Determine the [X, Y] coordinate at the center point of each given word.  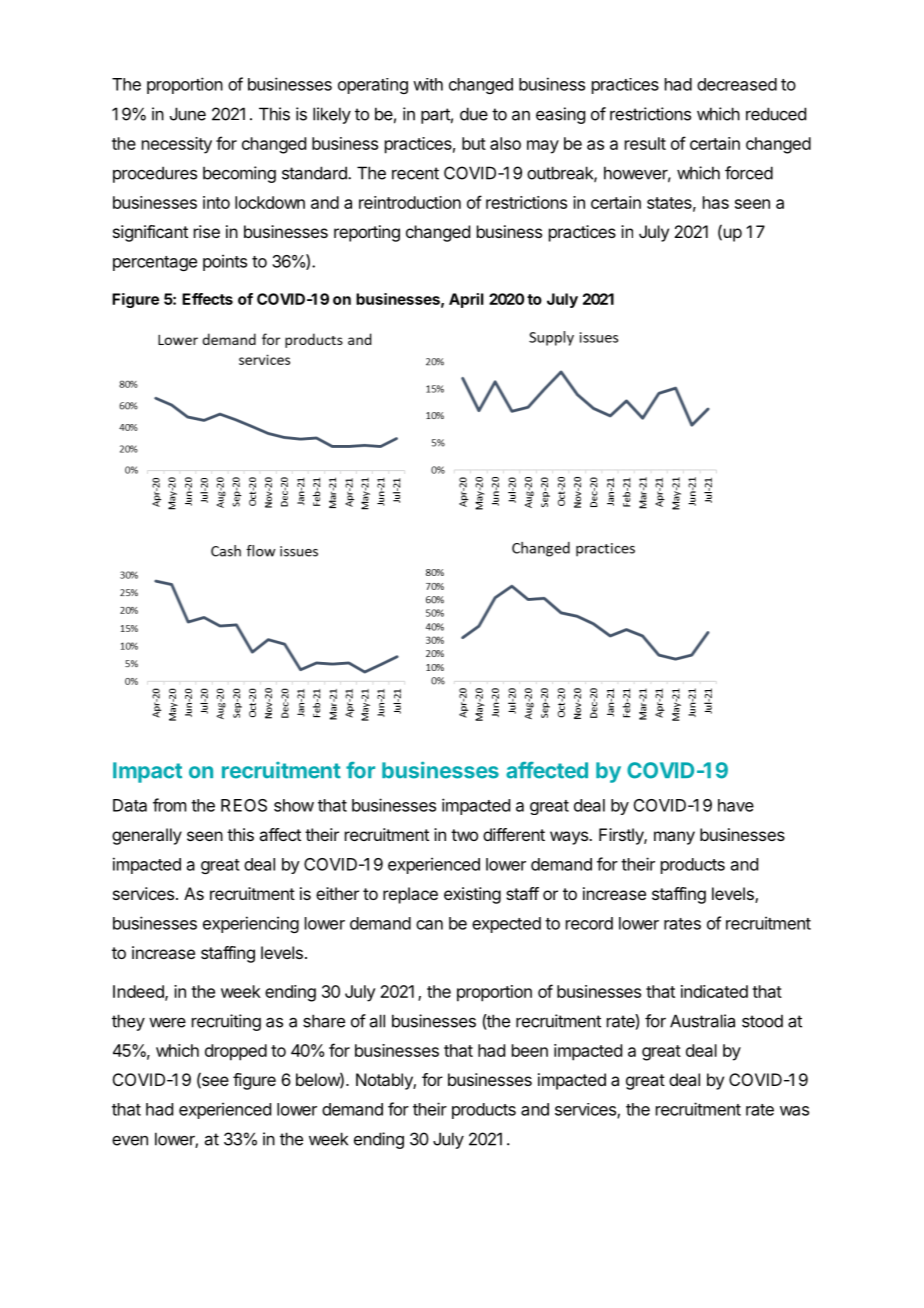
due [474, 114]
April [466, 300]
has [716, 202]
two [464, 835]
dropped [236, 1052]
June [188, 114]
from [169, 805]
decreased [737, 84]
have [736, 805]
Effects [207, 299]
